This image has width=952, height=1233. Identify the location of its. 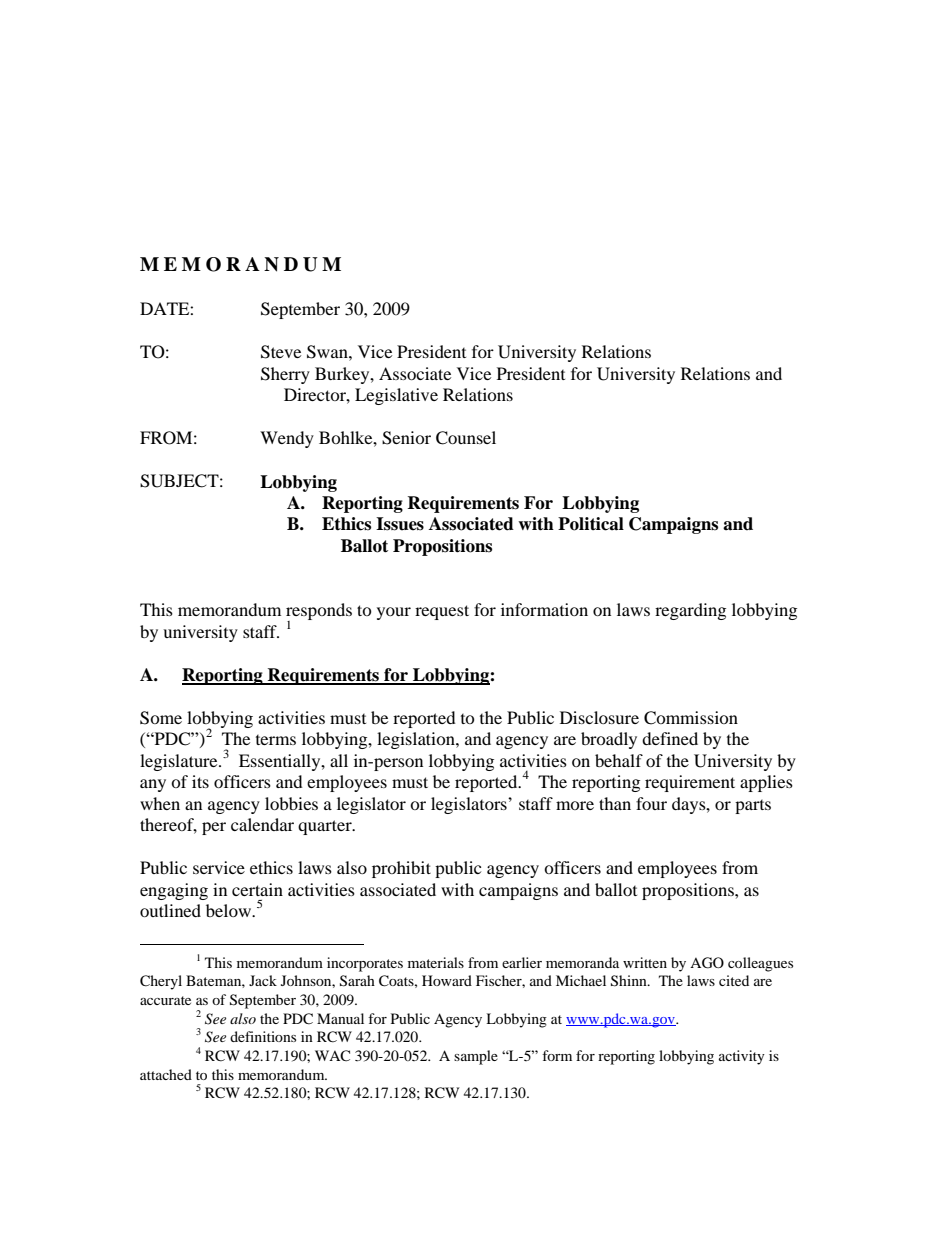
(200, 781).
